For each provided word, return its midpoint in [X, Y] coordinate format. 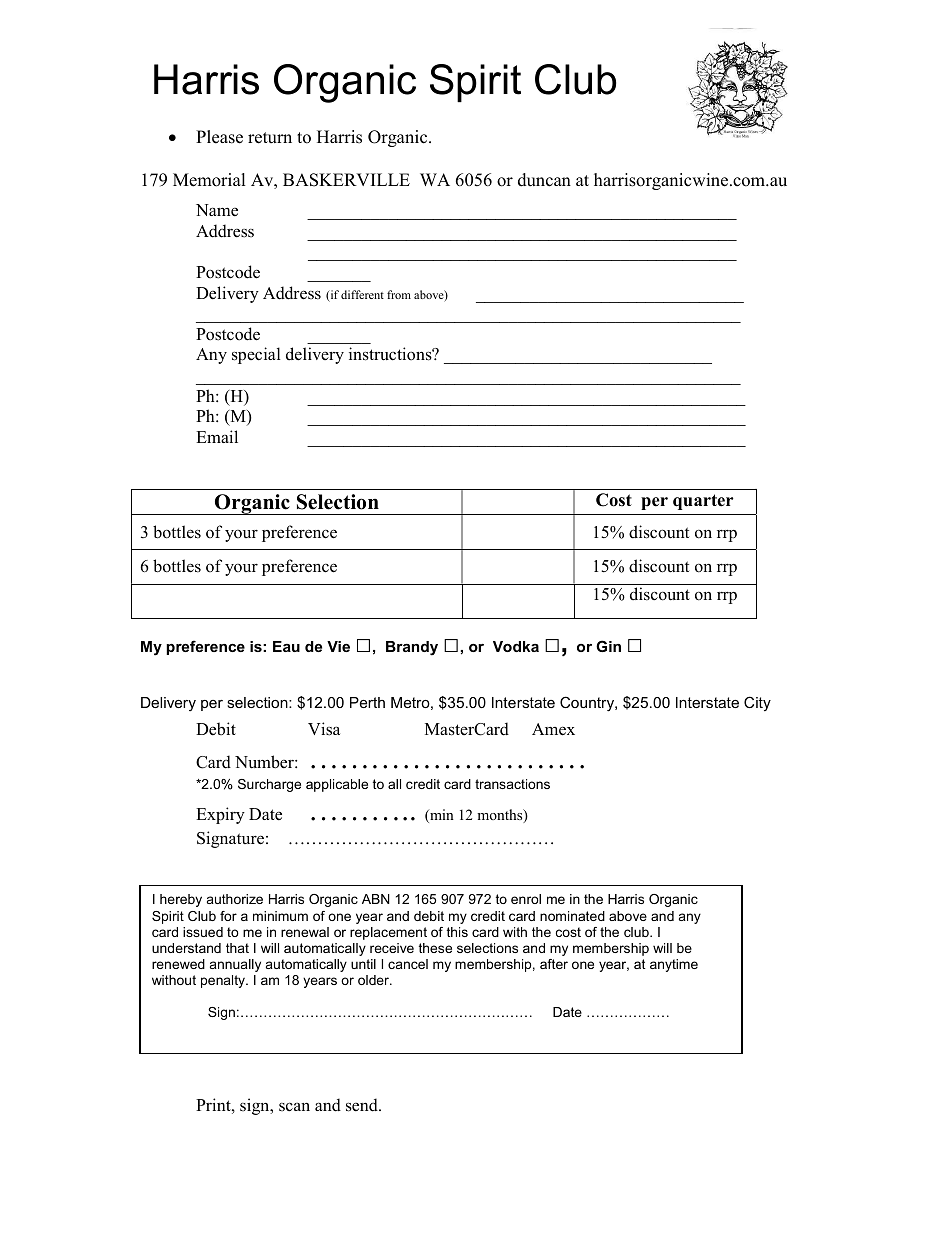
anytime [674, 965]
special [256, 355]
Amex [553, 729]
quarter [703, 502]
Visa [324, 729]
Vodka [516, 646]
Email [217, 436]
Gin [608, 646]
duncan [544, 180]
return [270, 138]
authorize [235, 899]
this [457, 932]
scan [294, 1107]
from [399, 294]
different [362, 294]
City [757, 703]
